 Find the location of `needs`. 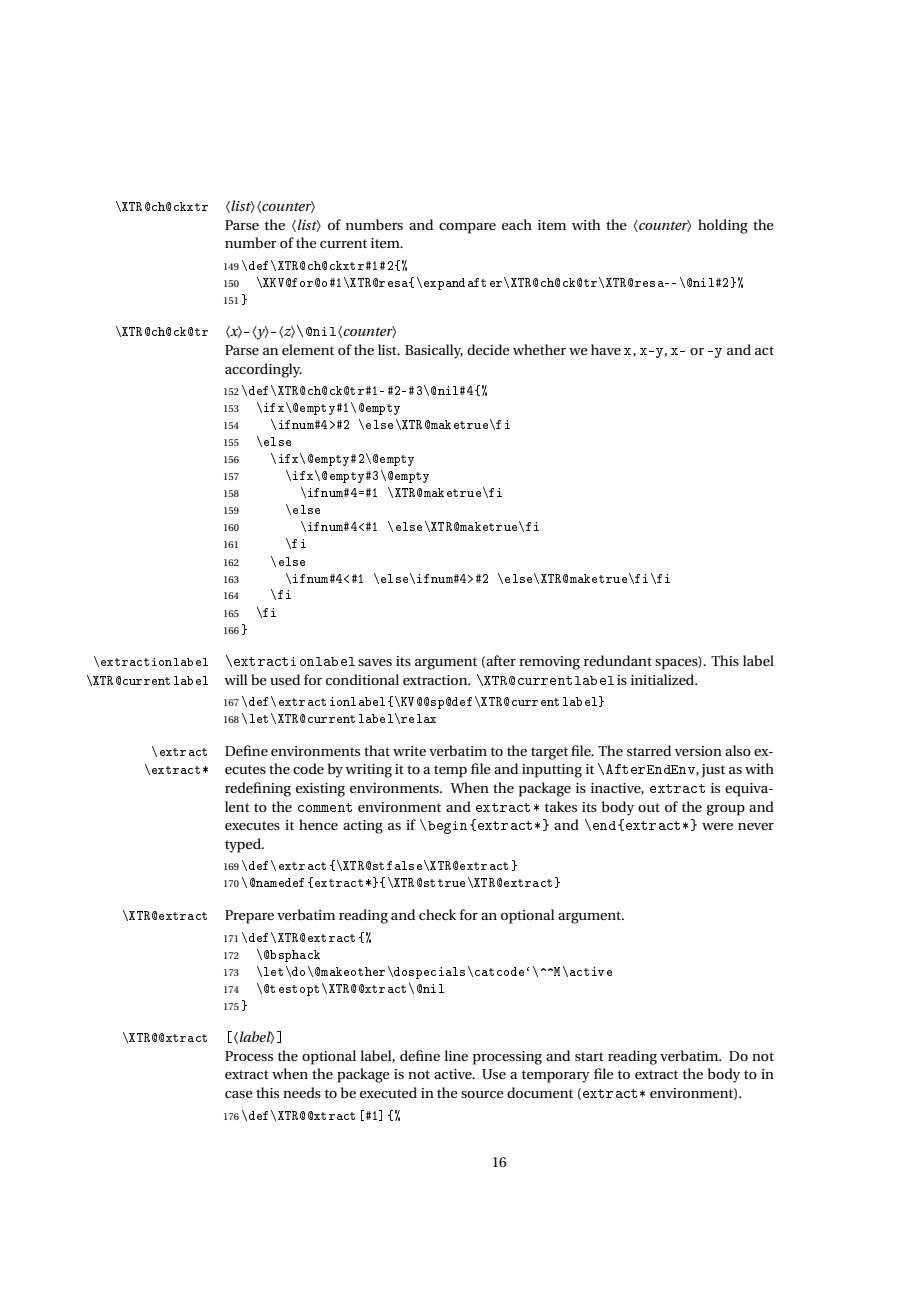

needs is located at coordinates (302, 1092).
